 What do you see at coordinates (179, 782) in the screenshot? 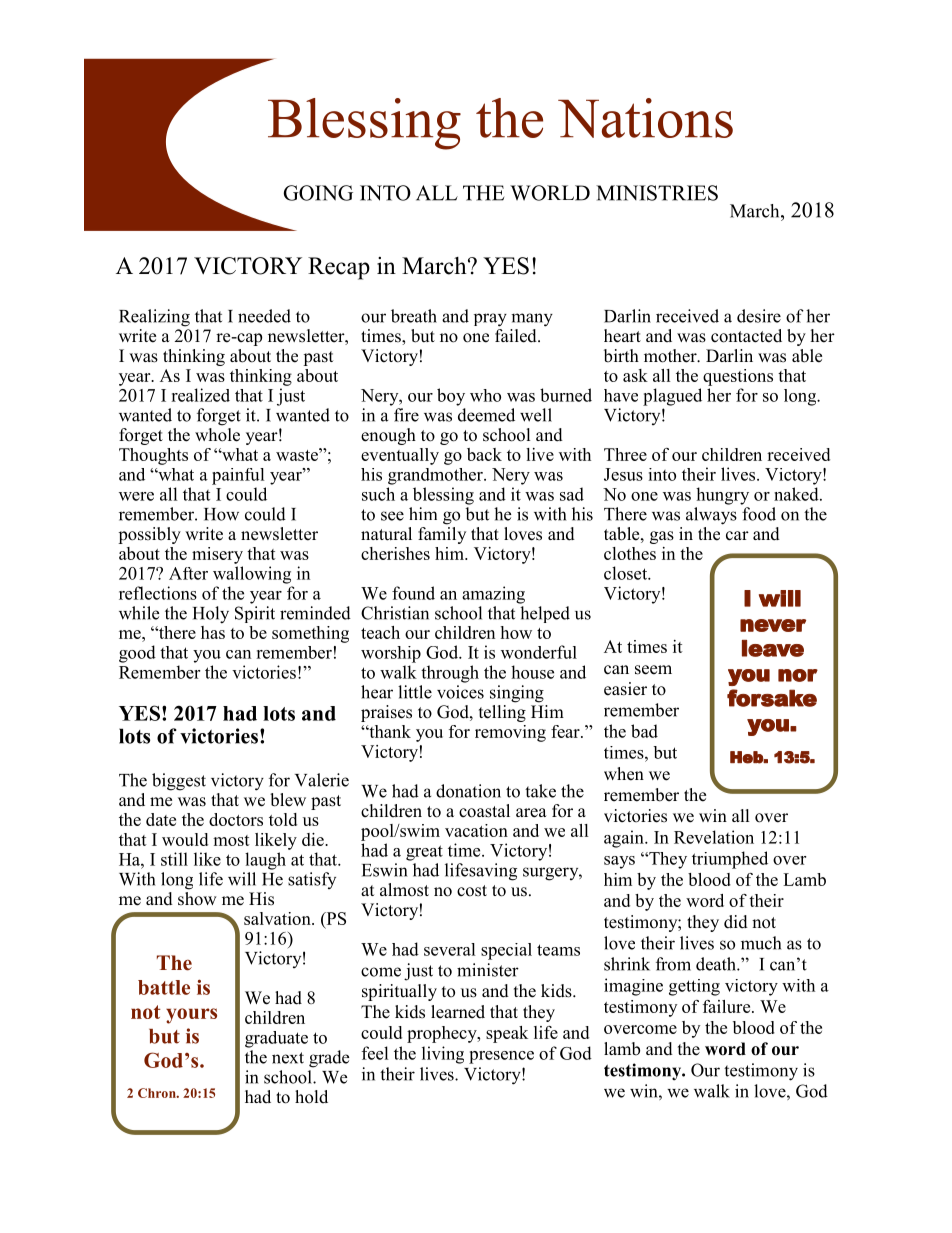
I see `biggest` at bounding box center [179, 782].
